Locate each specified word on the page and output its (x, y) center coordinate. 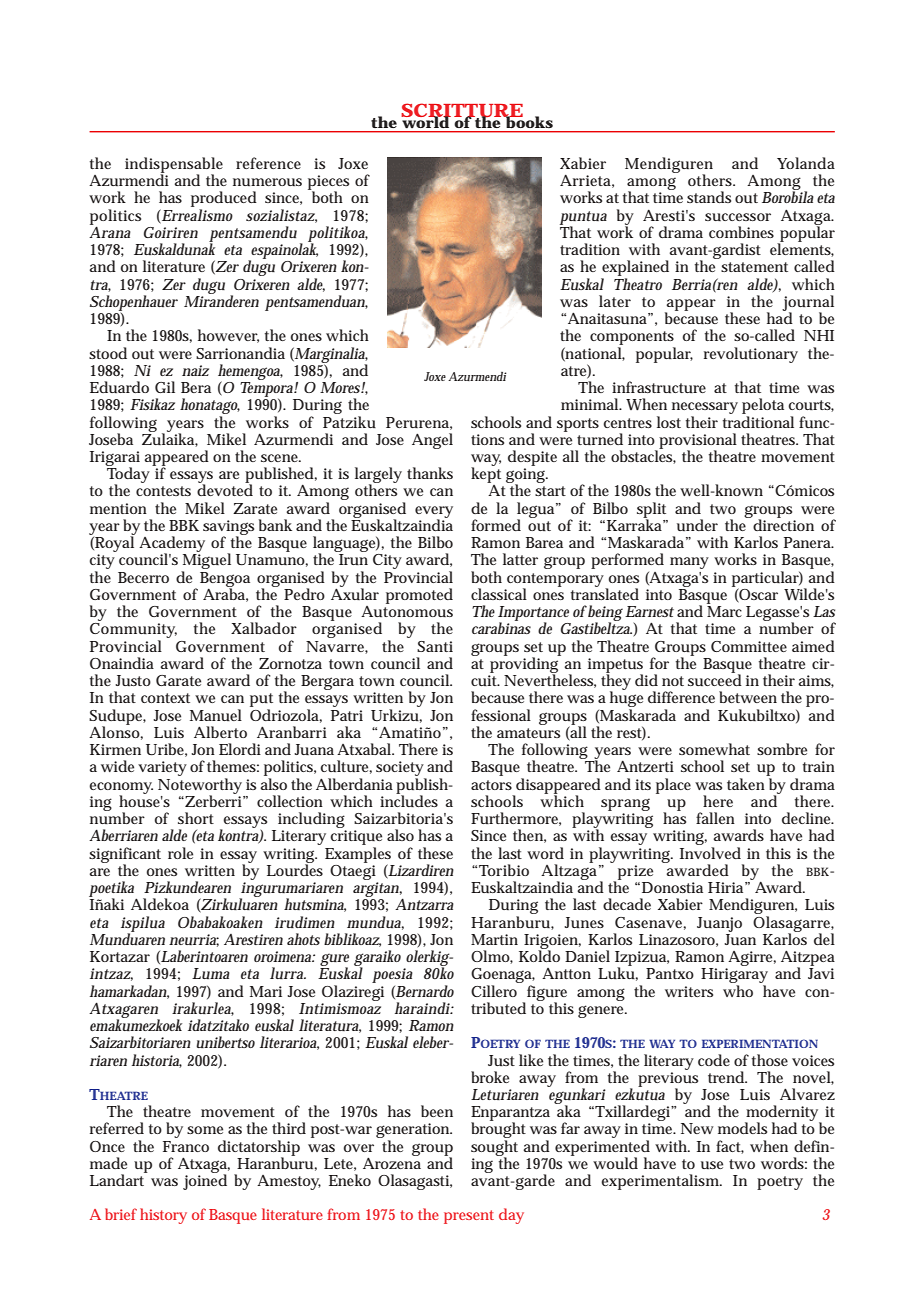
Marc (724, 611)
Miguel (206, 562)
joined (205, 1181)
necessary (705, 409)
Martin (494, 939)
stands (709, 197)
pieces (328, 183)
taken (746, 784)
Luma (211, 973)
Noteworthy (200, 787)
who (738, 991)
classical (499, 594)
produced (224, 200)
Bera (196, 387)
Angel (432, 441)
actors (491, 785)
